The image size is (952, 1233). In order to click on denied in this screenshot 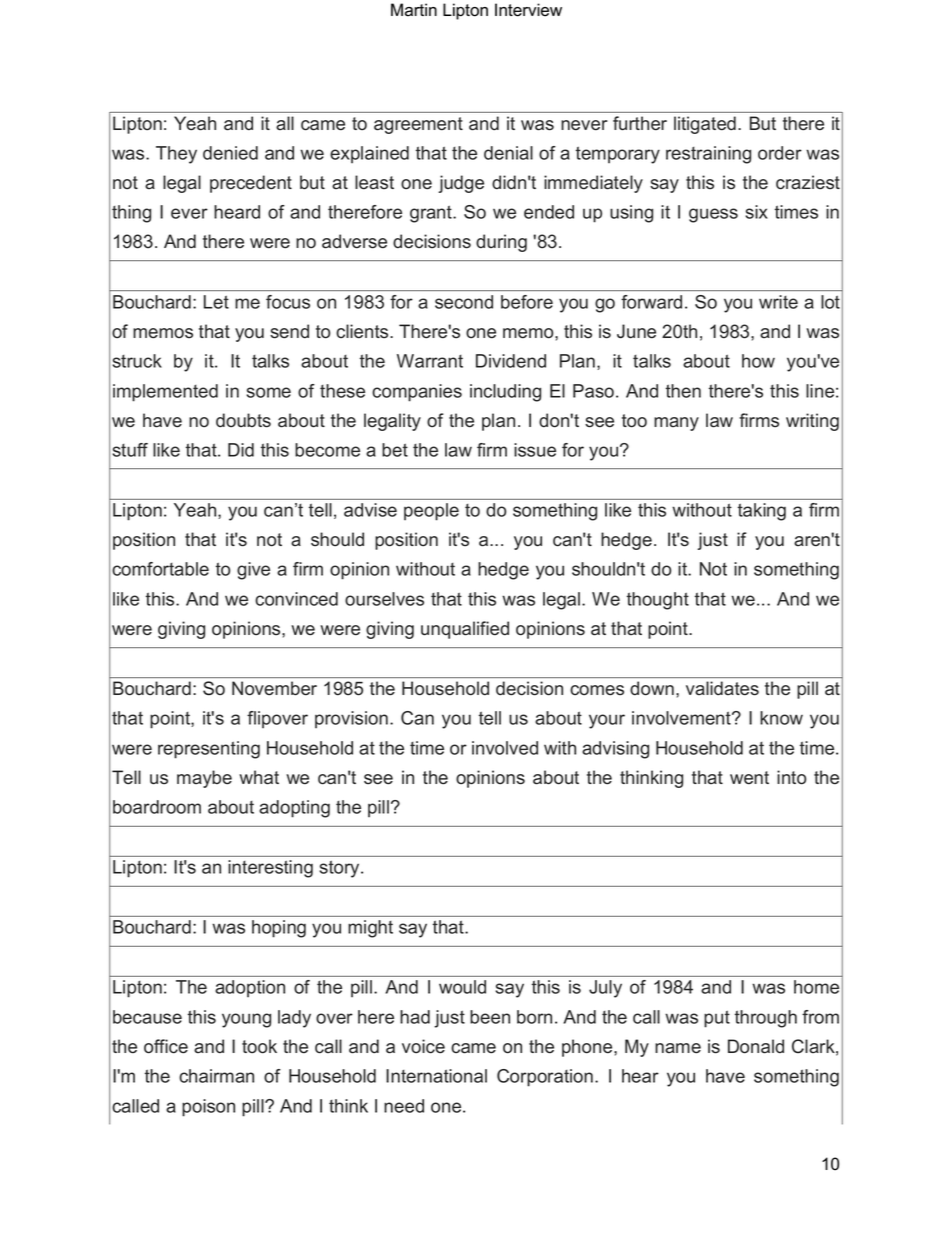, I will do `click(230, 153)`.
